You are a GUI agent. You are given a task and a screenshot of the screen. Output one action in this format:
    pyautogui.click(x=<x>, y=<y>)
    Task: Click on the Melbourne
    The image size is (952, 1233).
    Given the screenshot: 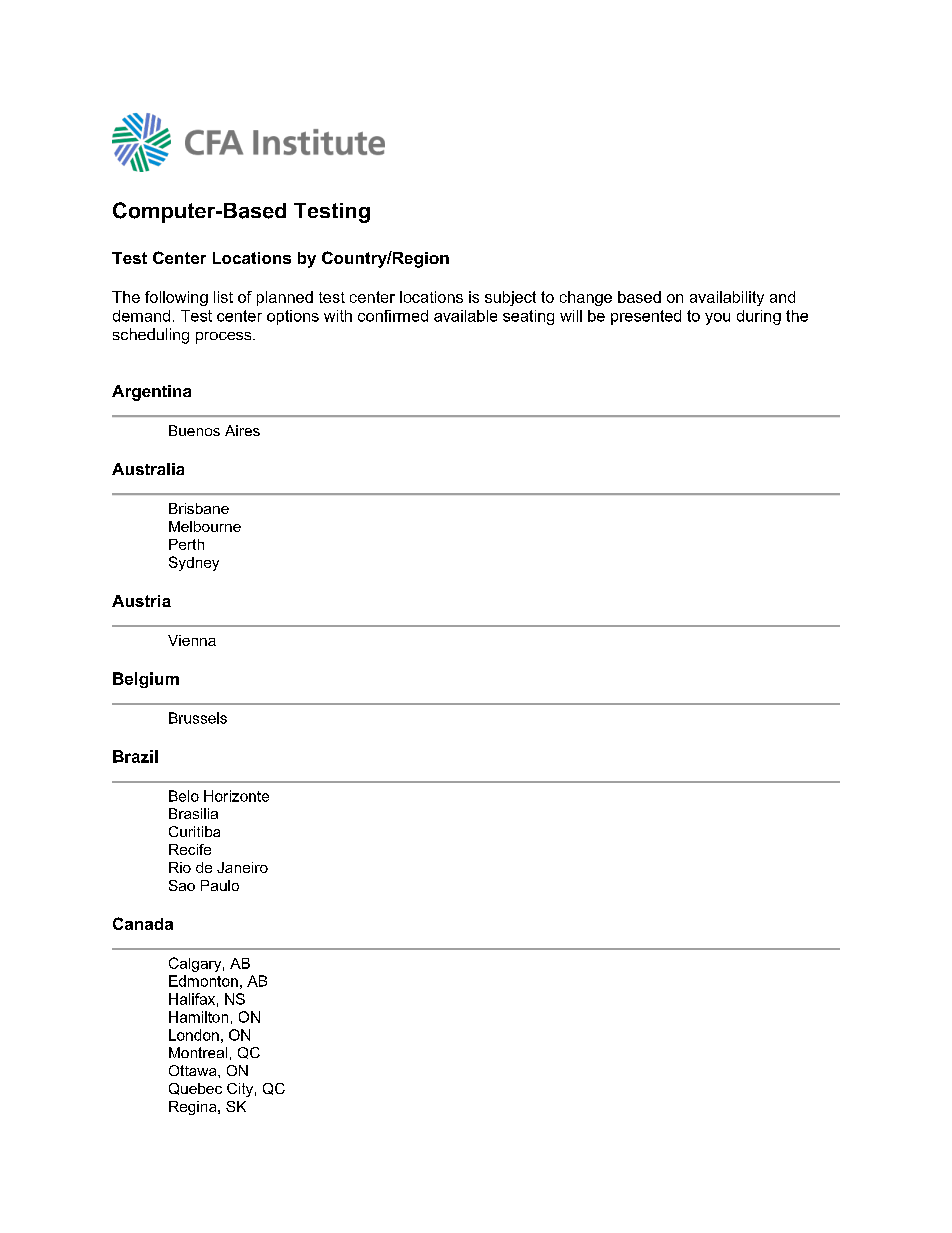 What is the action you would take?
    pyautogui.click(x=205, y=526)
